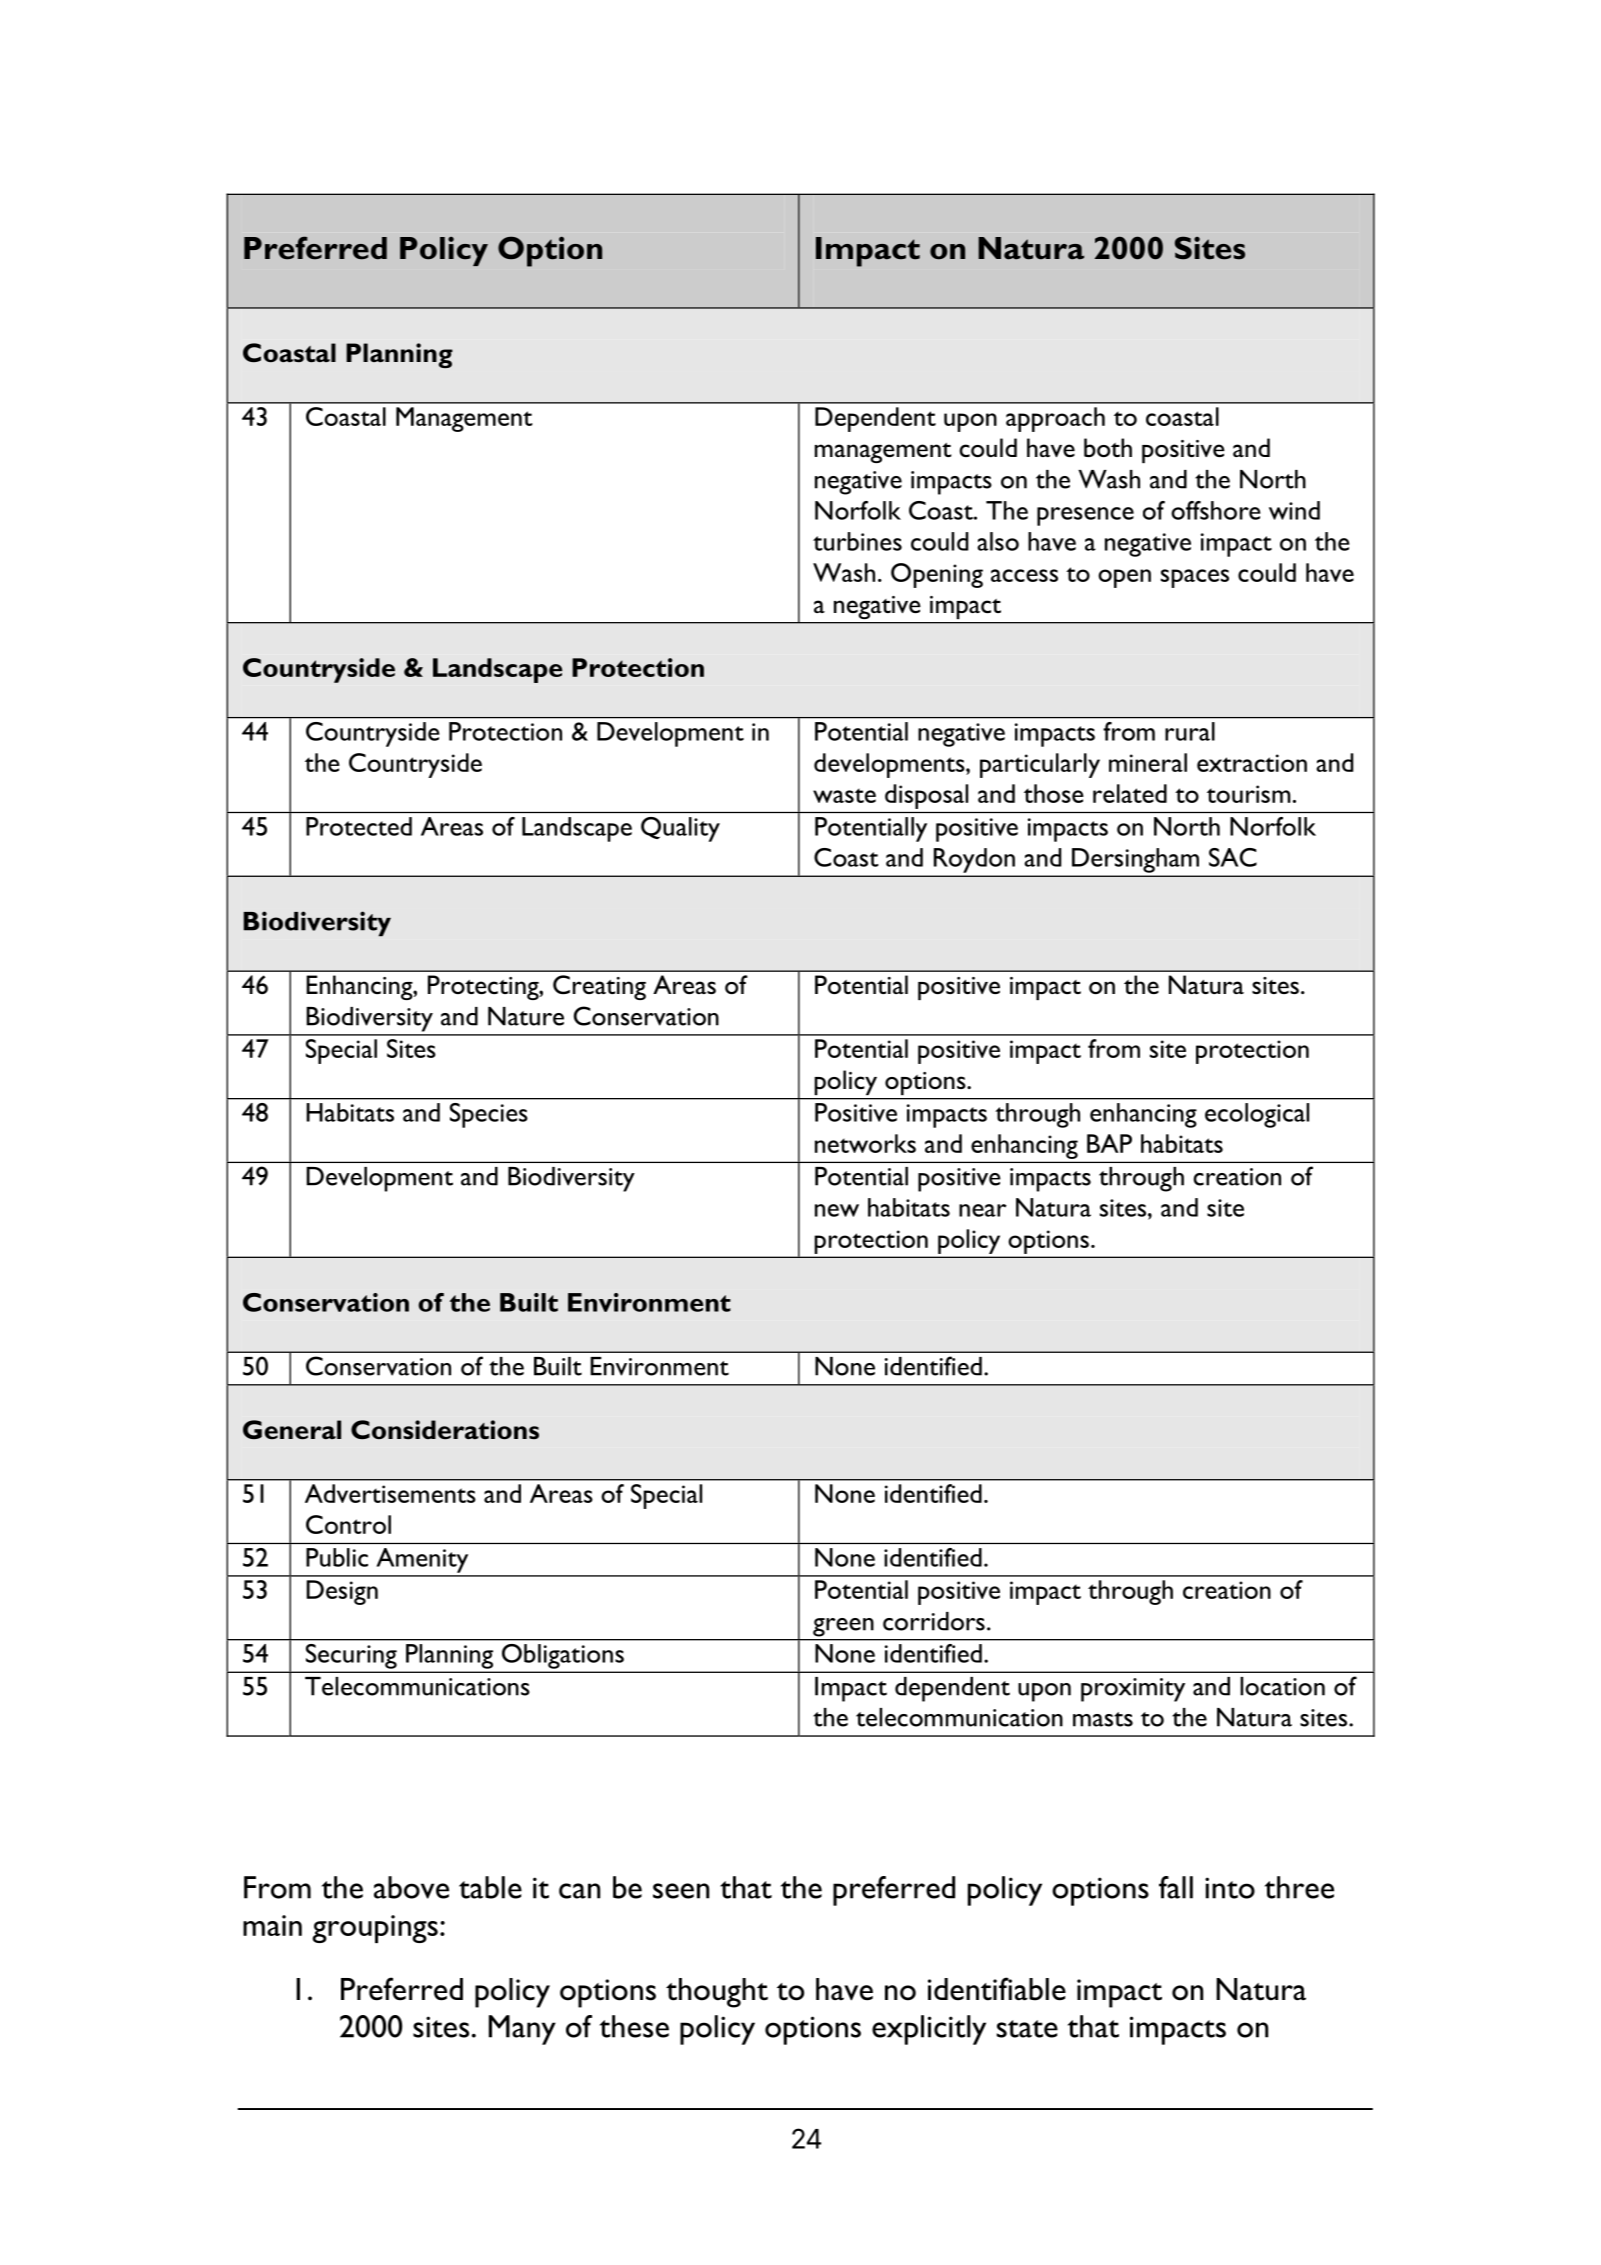 The width and height of the screenshot is (1601, 2265). What do you see at coordinates (865, 1143) in the screenshot?
I see `networks` at bounding box center [865, 1143].
